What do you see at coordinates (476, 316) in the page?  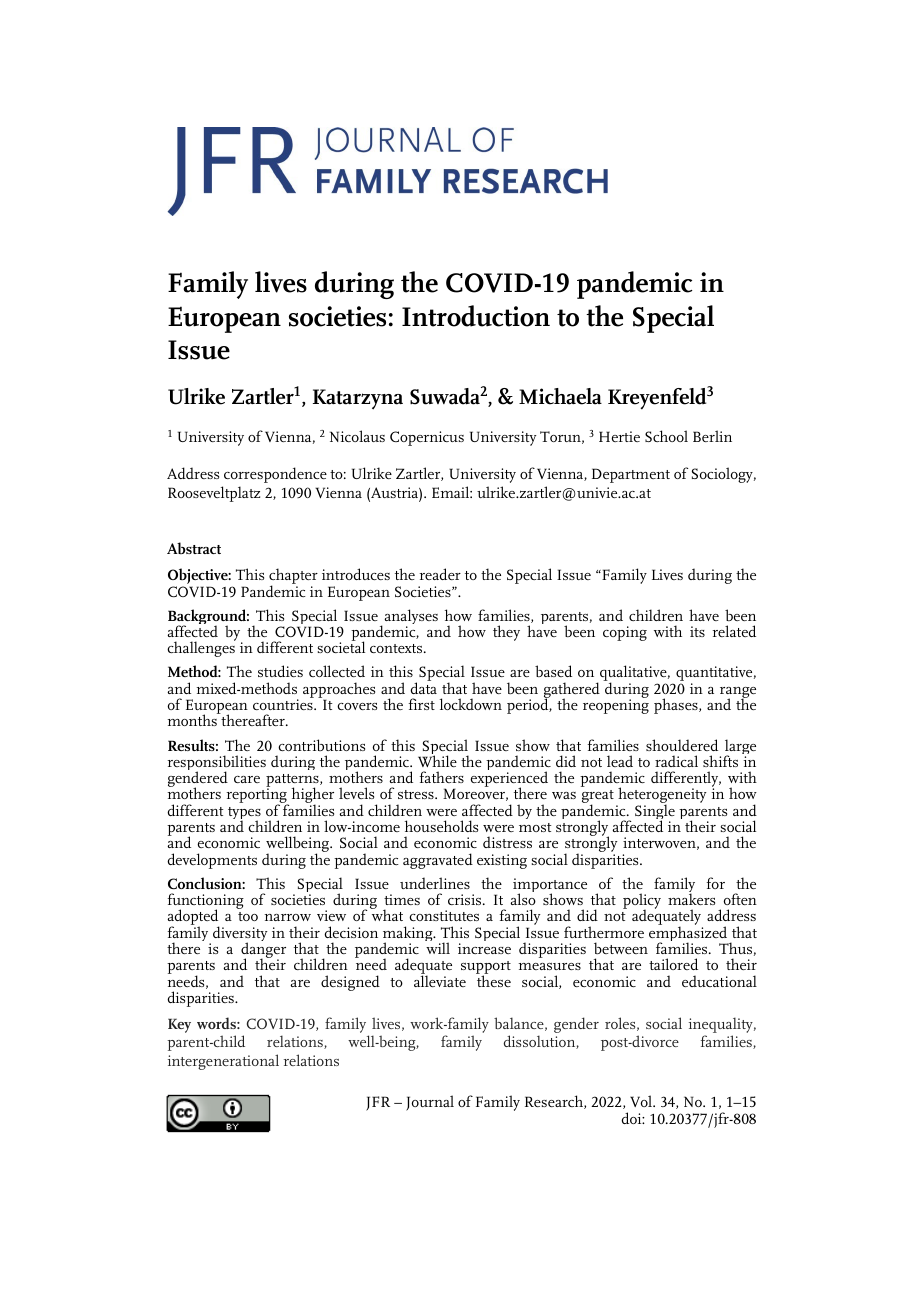 I see `Introduction` at bounding box center [476, 316].
